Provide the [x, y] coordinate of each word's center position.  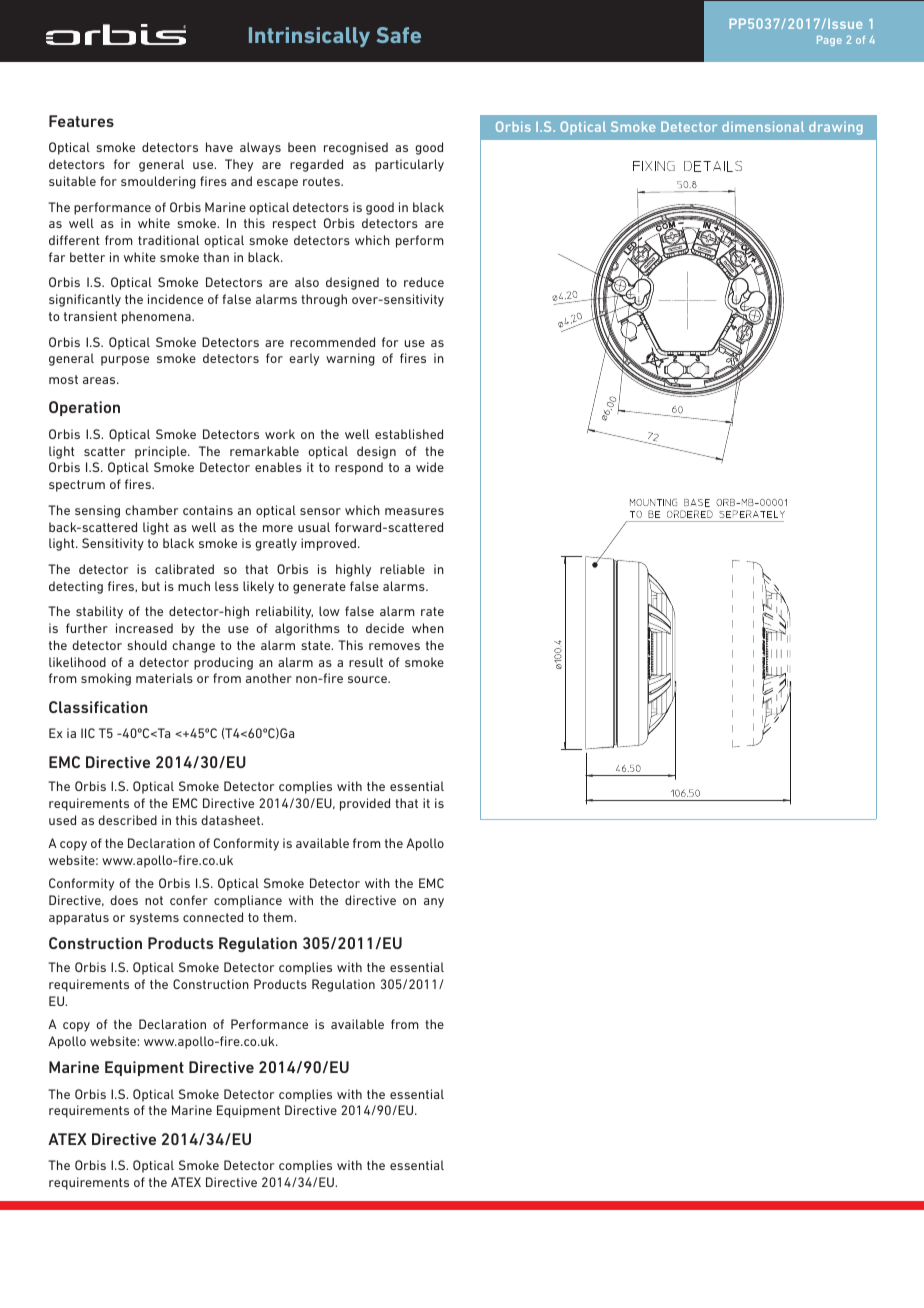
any [434, 903]
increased [144, 628]
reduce [424, 282]
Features [81, 121]
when [428, 628]
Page [829, 41]
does [124, 900]
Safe [399, 35]
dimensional [763, 127]
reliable [402, 569]
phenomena [157, 317]
